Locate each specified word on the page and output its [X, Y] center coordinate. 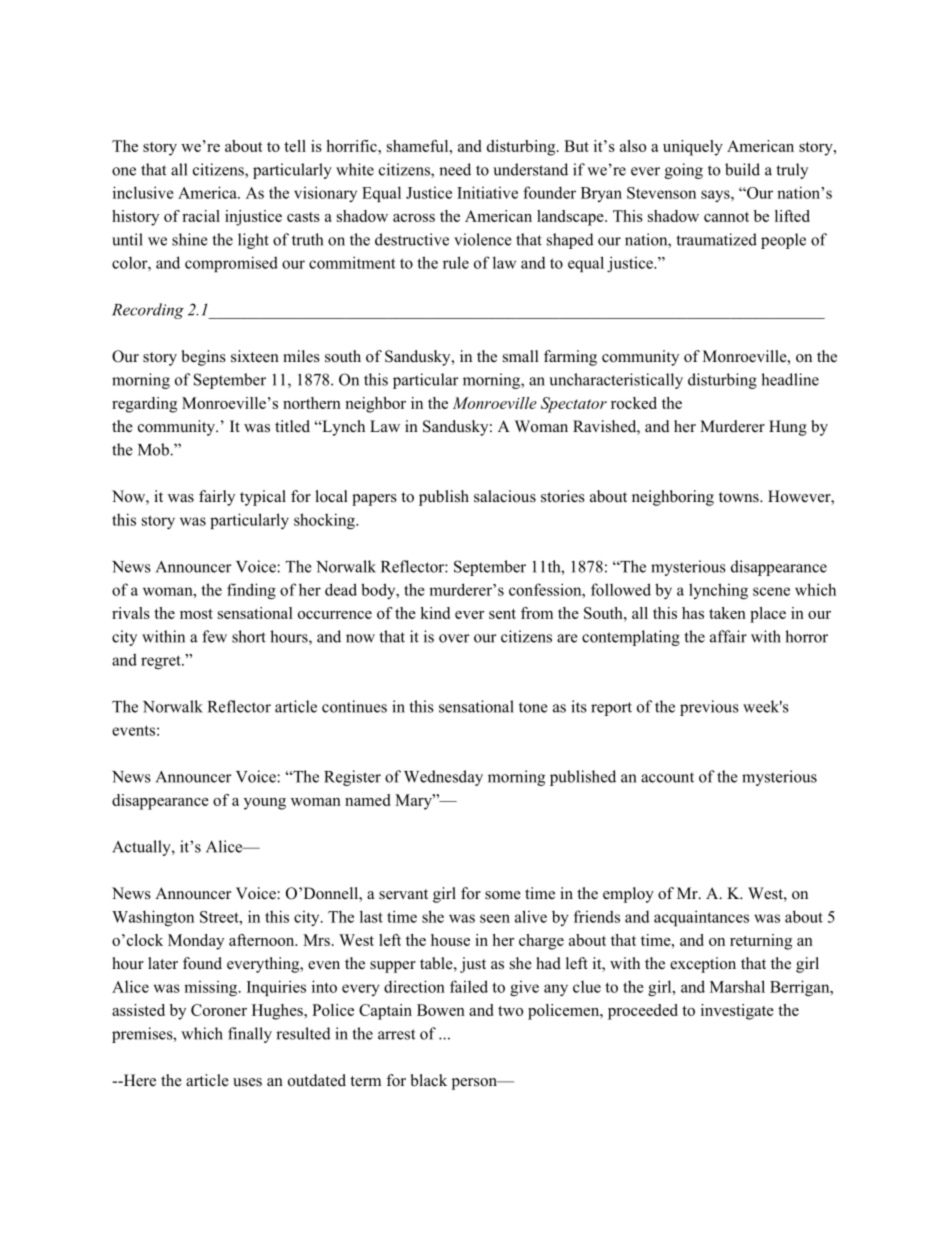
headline [790, 379]
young [265, 804]
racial [201, 216]
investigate [737, 1012]
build [742, 169]
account [667, 777]
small [521, 356]
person [475, 1084]
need [455, 169]
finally [250, 1035]
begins [203, 358]
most [196, 614]
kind [435, 613]
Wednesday [443, 778]
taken [727, 613]
